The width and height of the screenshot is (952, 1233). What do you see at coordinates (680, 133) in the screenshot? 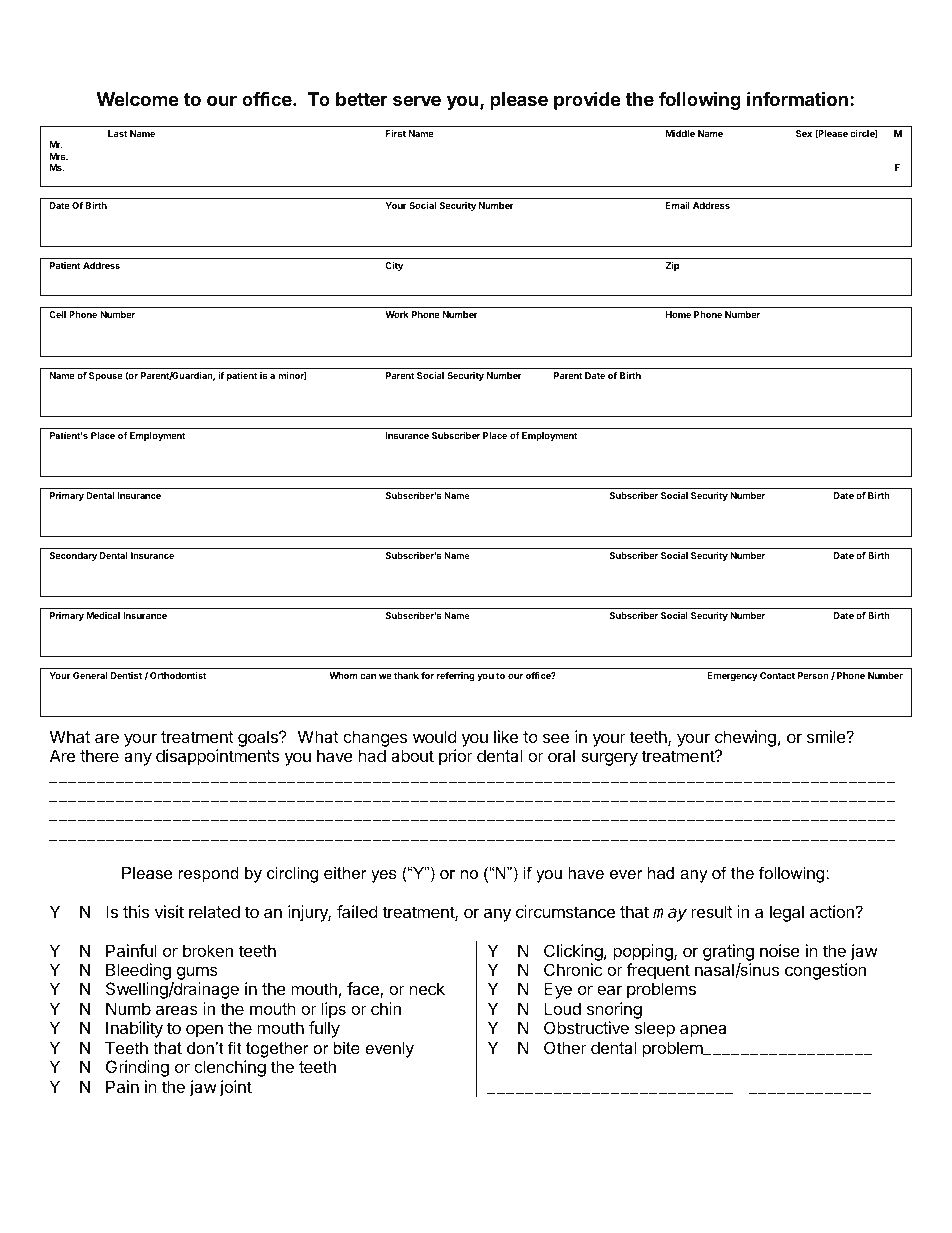
I see `Middle` at bounding box center [680, 133].
